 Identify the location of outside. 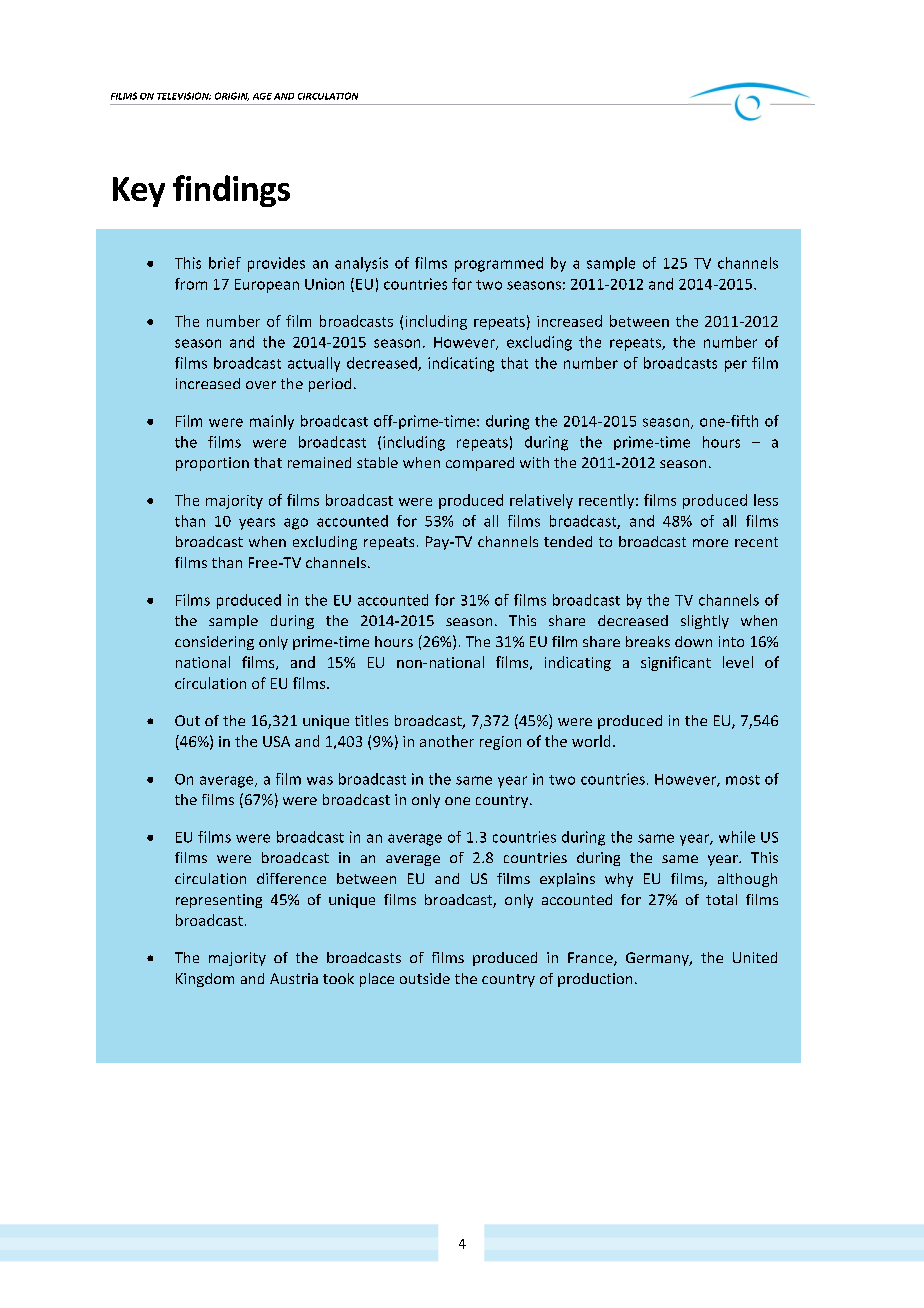
(425, 978).
